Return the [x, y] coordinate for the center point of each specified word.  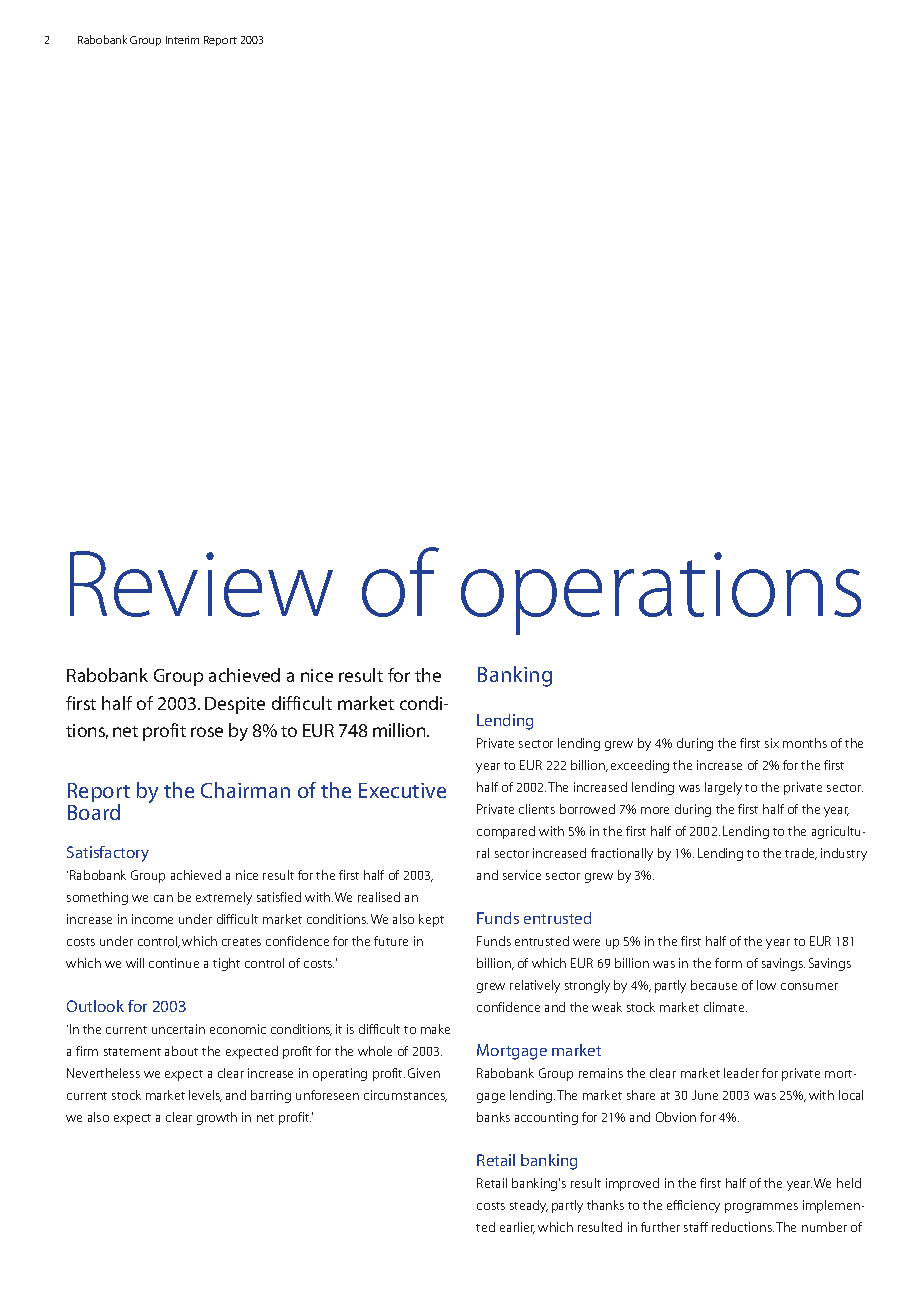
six [772, 743]
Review [201, 584]
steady [529, 1206]
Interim [182, 40]
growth [217, 1118]
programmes [761, 1208]
